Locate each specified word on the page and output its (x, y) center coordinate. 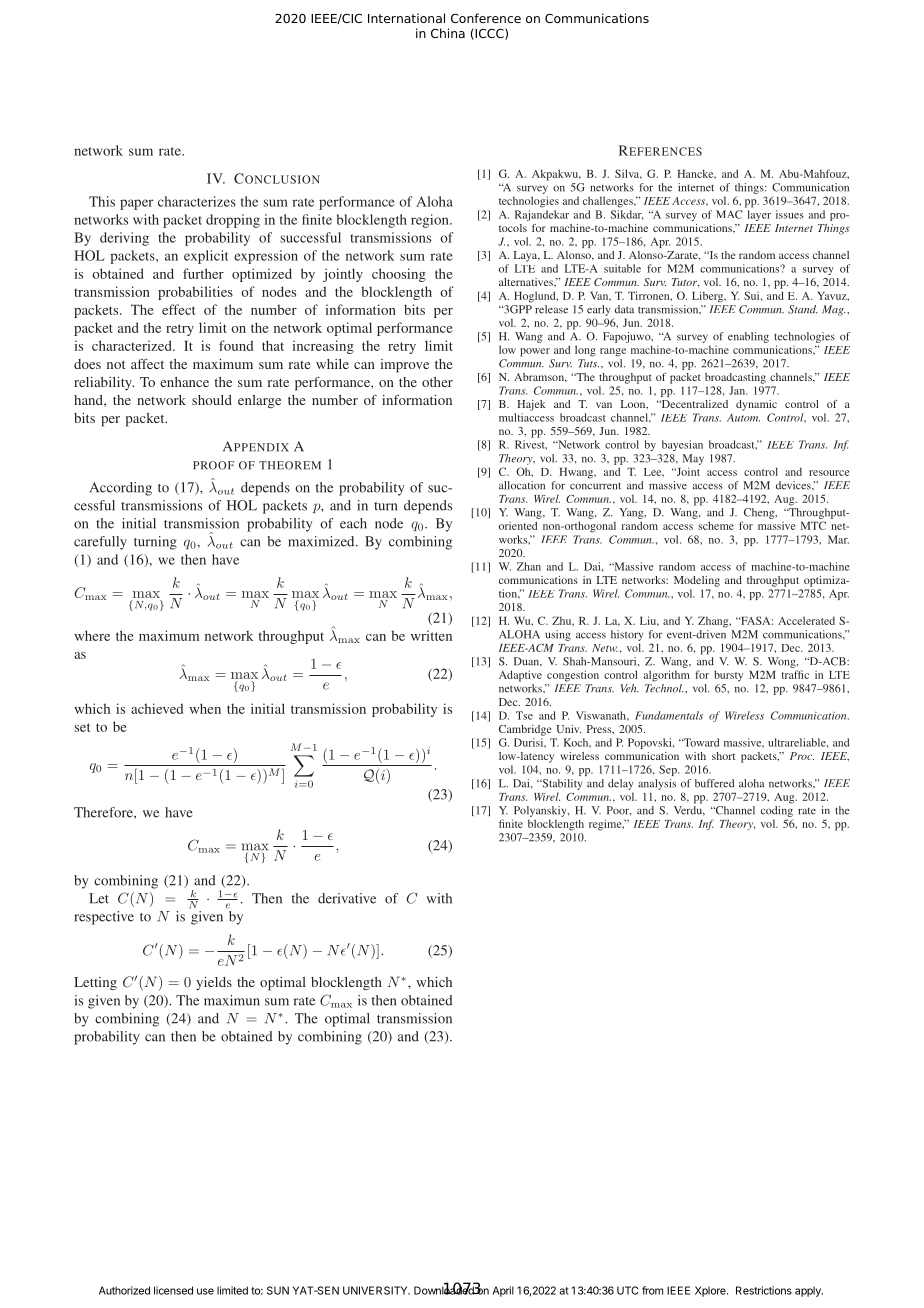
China (448, 33)
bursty (728, 675)
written (431, 635)
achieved (157, 708)
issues (790, 214)
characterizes (197, 201)
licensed (173, 1290)
